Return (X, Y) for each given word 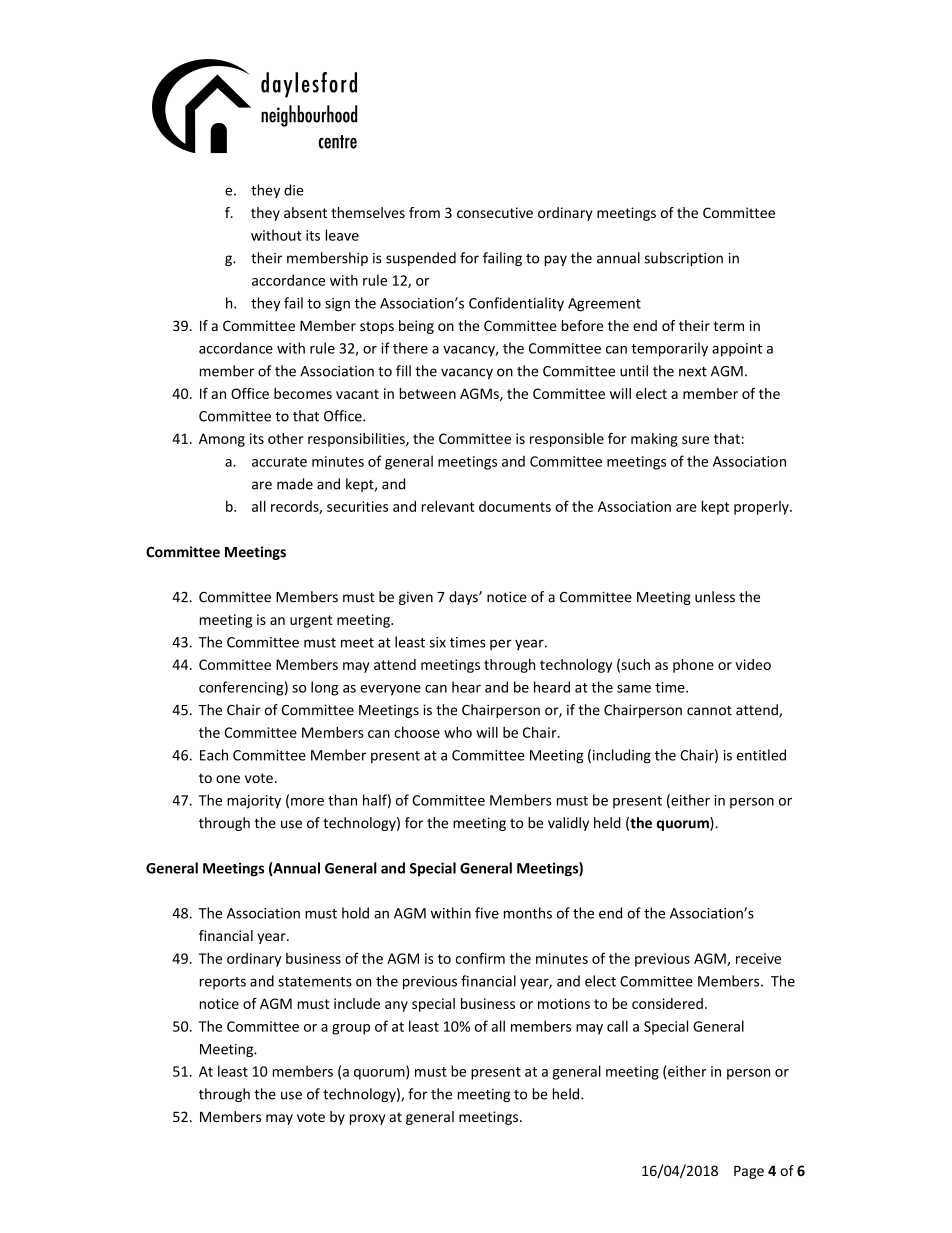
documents (515, 506)
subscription (684, 259)
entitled (761, 755)
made (295, 484)
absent (305, 212)
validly (568, 824)
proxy (367, 1119)
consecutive (495, 212)
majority (254, 802)
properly (762, 508)
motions (564, 1003)
